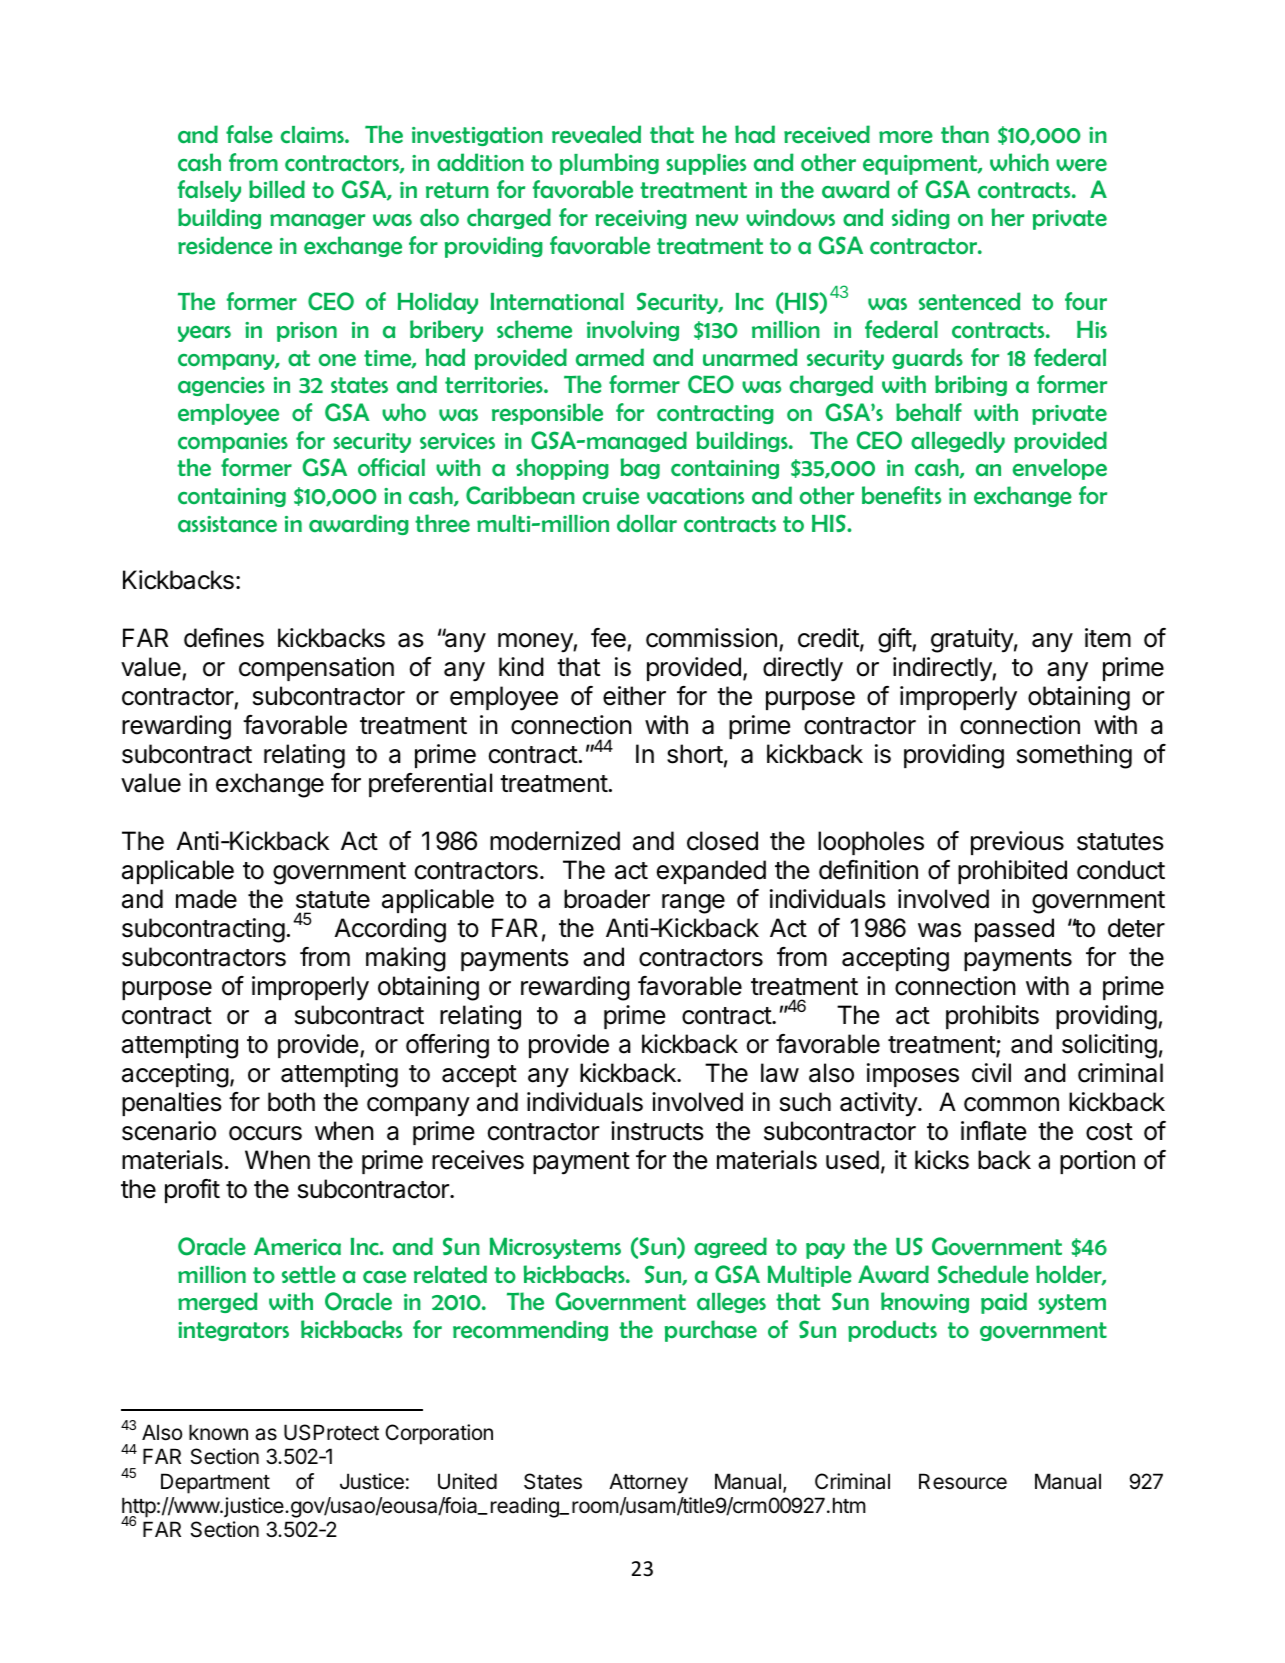  I want to click on law, so click(780, 1073).
